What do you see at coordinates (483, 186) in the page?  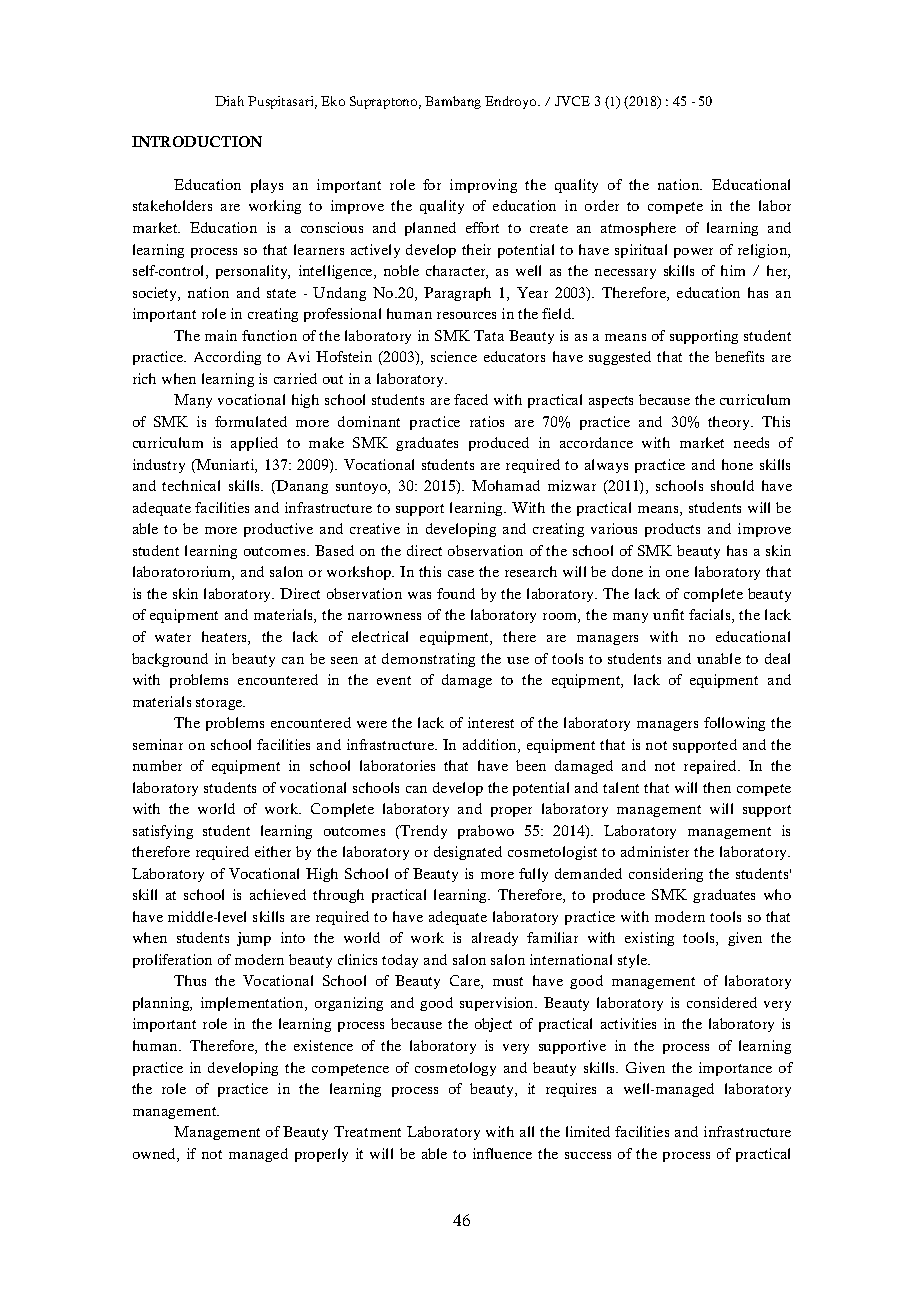 I see `improving` at bounding box center [483, 186].
